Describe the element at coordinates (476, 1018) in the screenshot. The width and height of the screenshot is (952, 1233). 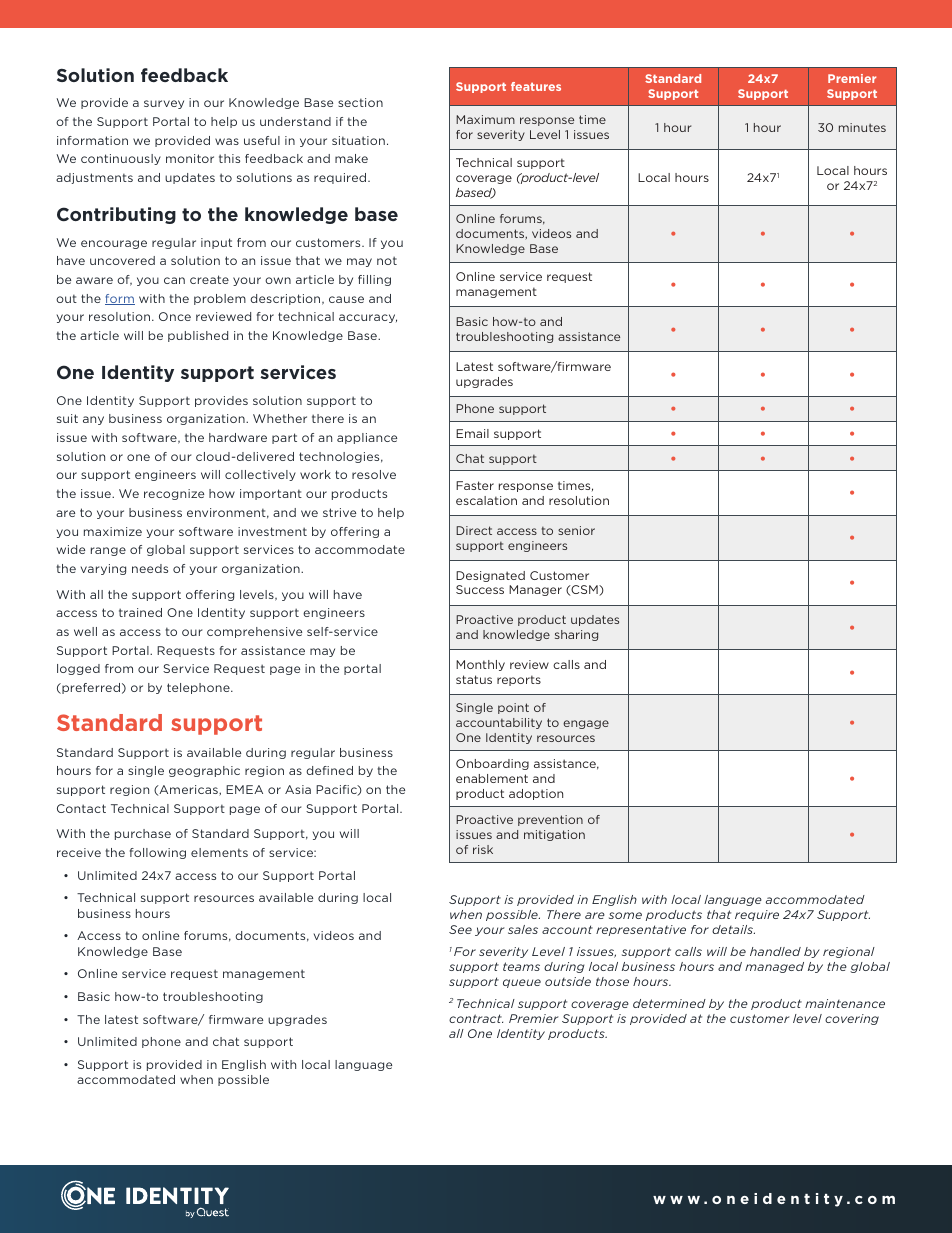
I see `contract` at that location.
